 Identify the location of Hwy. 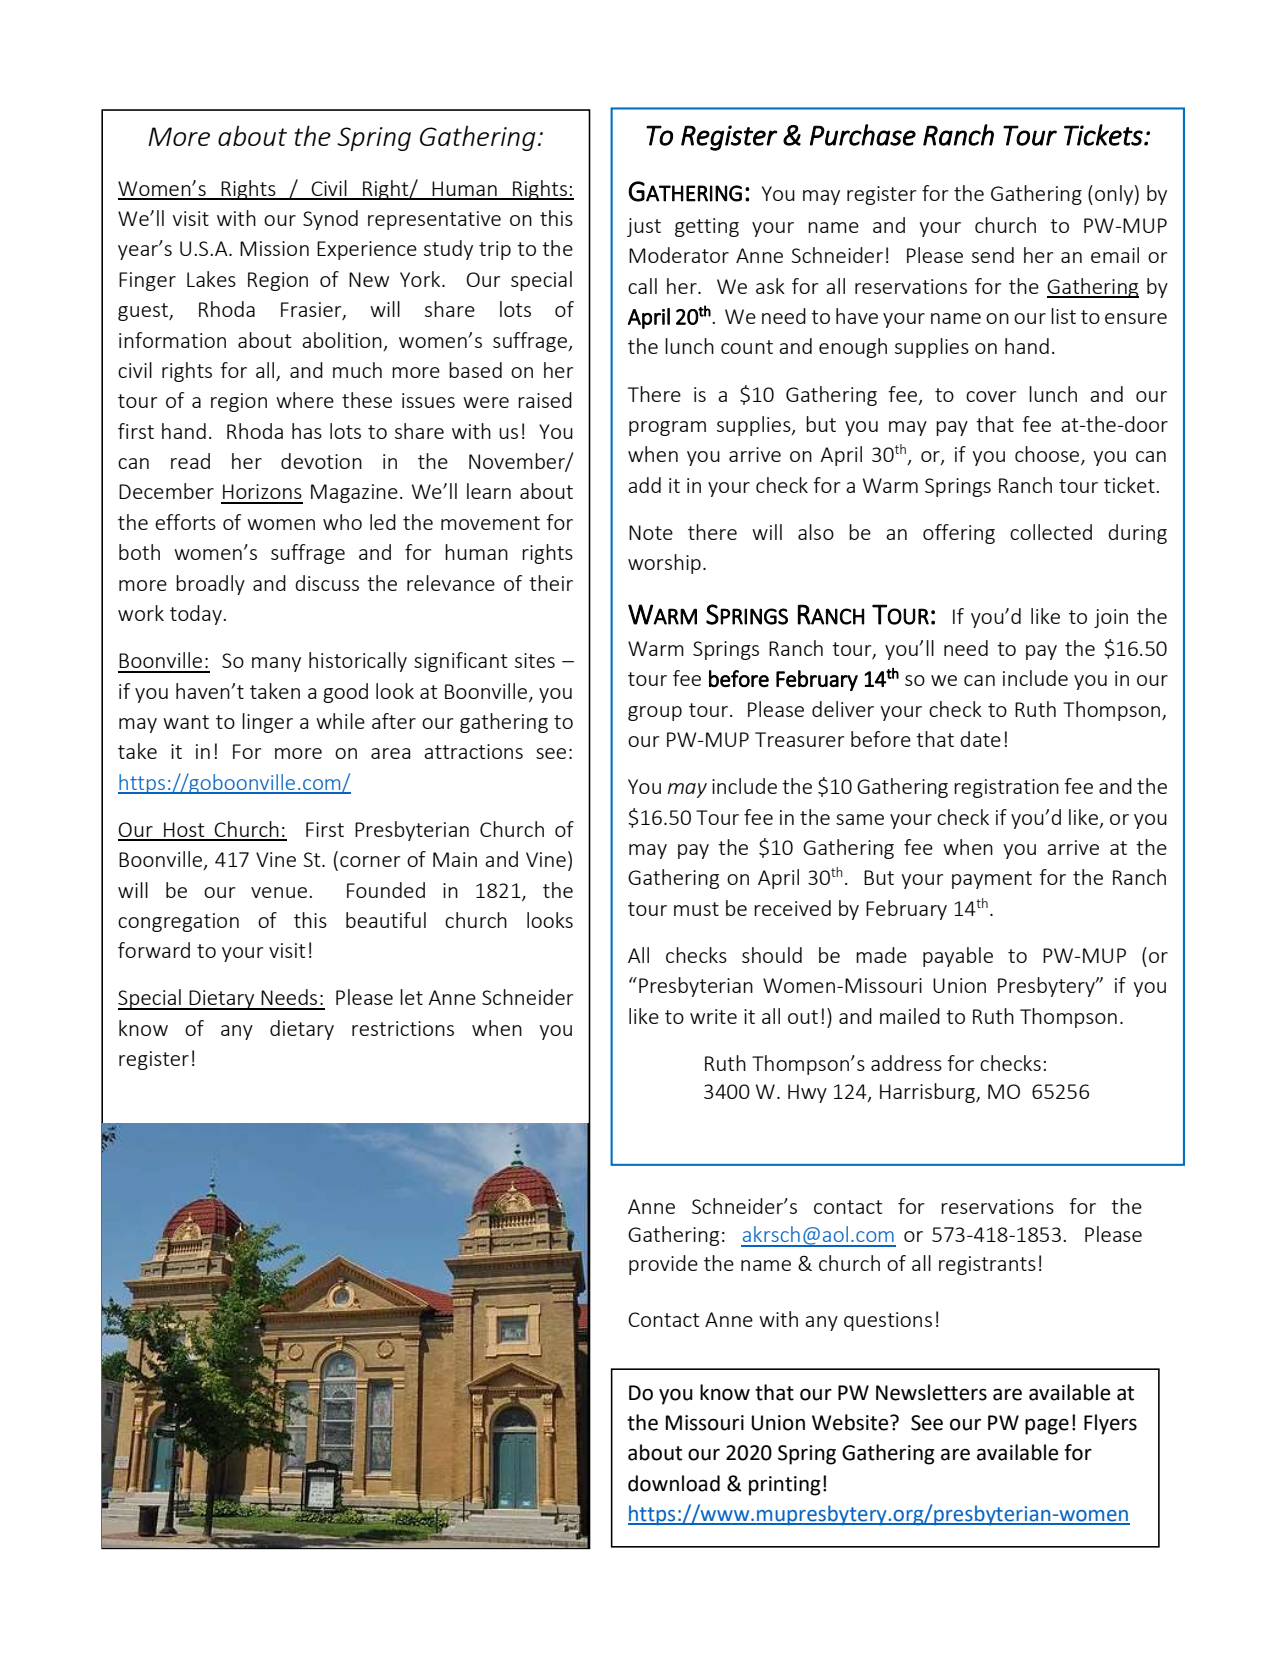
(807, 1093).
